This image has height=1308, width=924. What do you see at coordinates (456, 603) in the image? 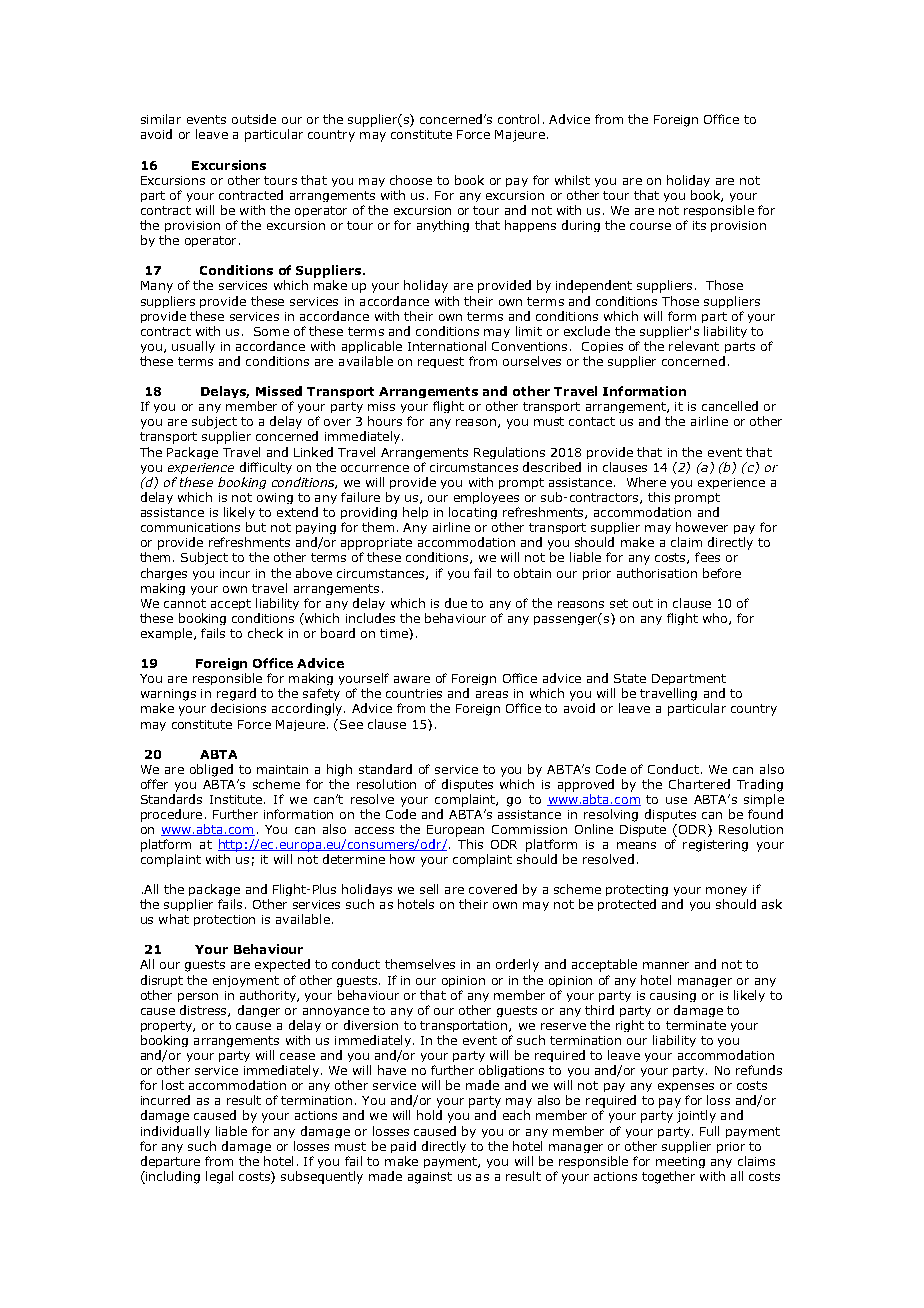
I see `due` at bounding box center [456, 603].
